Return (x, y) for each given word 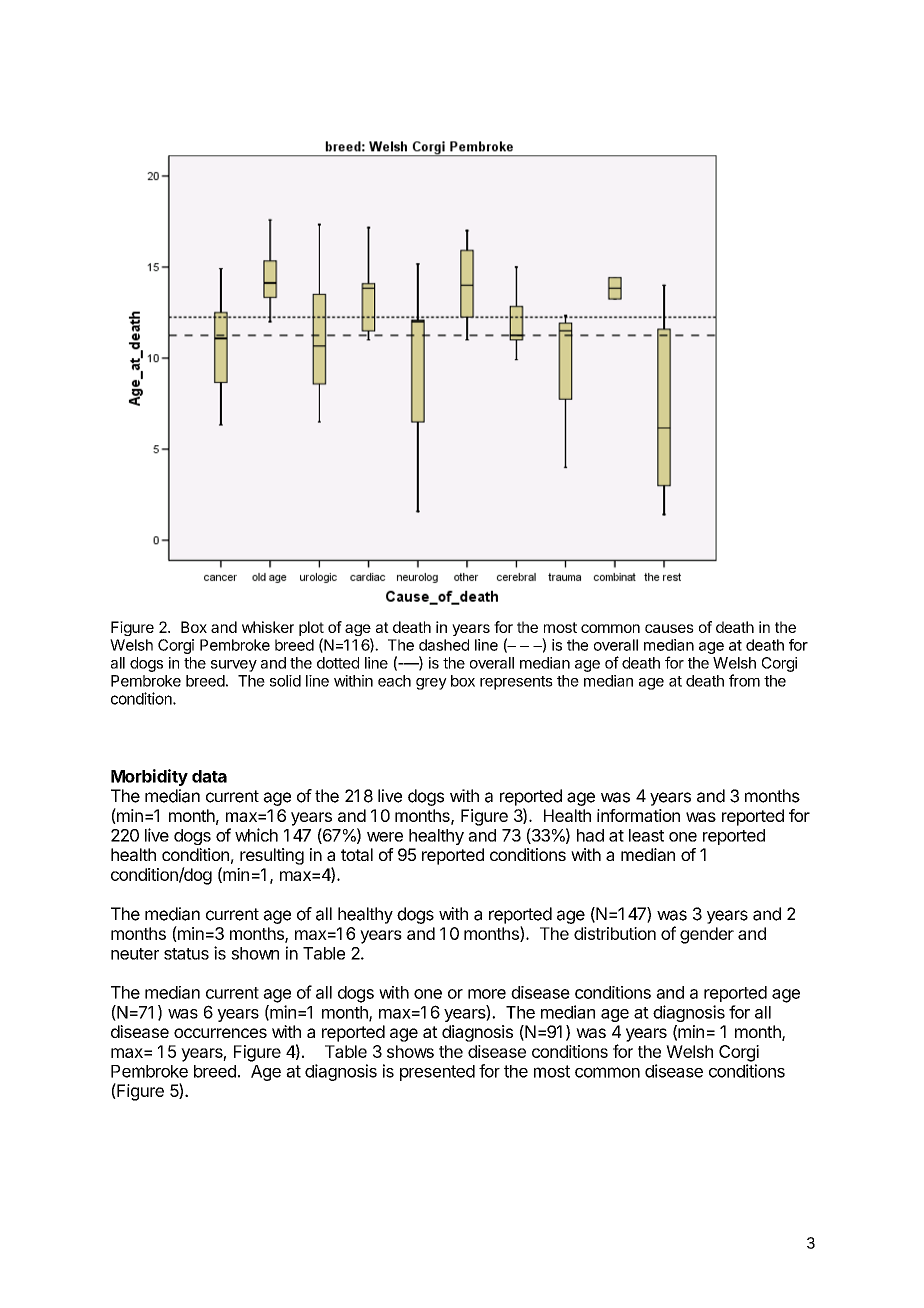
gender (707, 935)
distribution (615, 933)
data (209, 776)
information (638, 815)
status (186, 954)
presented (437, 1073)
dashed (444, 645)
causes (669, 628)
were (385, 837)
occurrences (220, 1033)
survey (234, 666)
